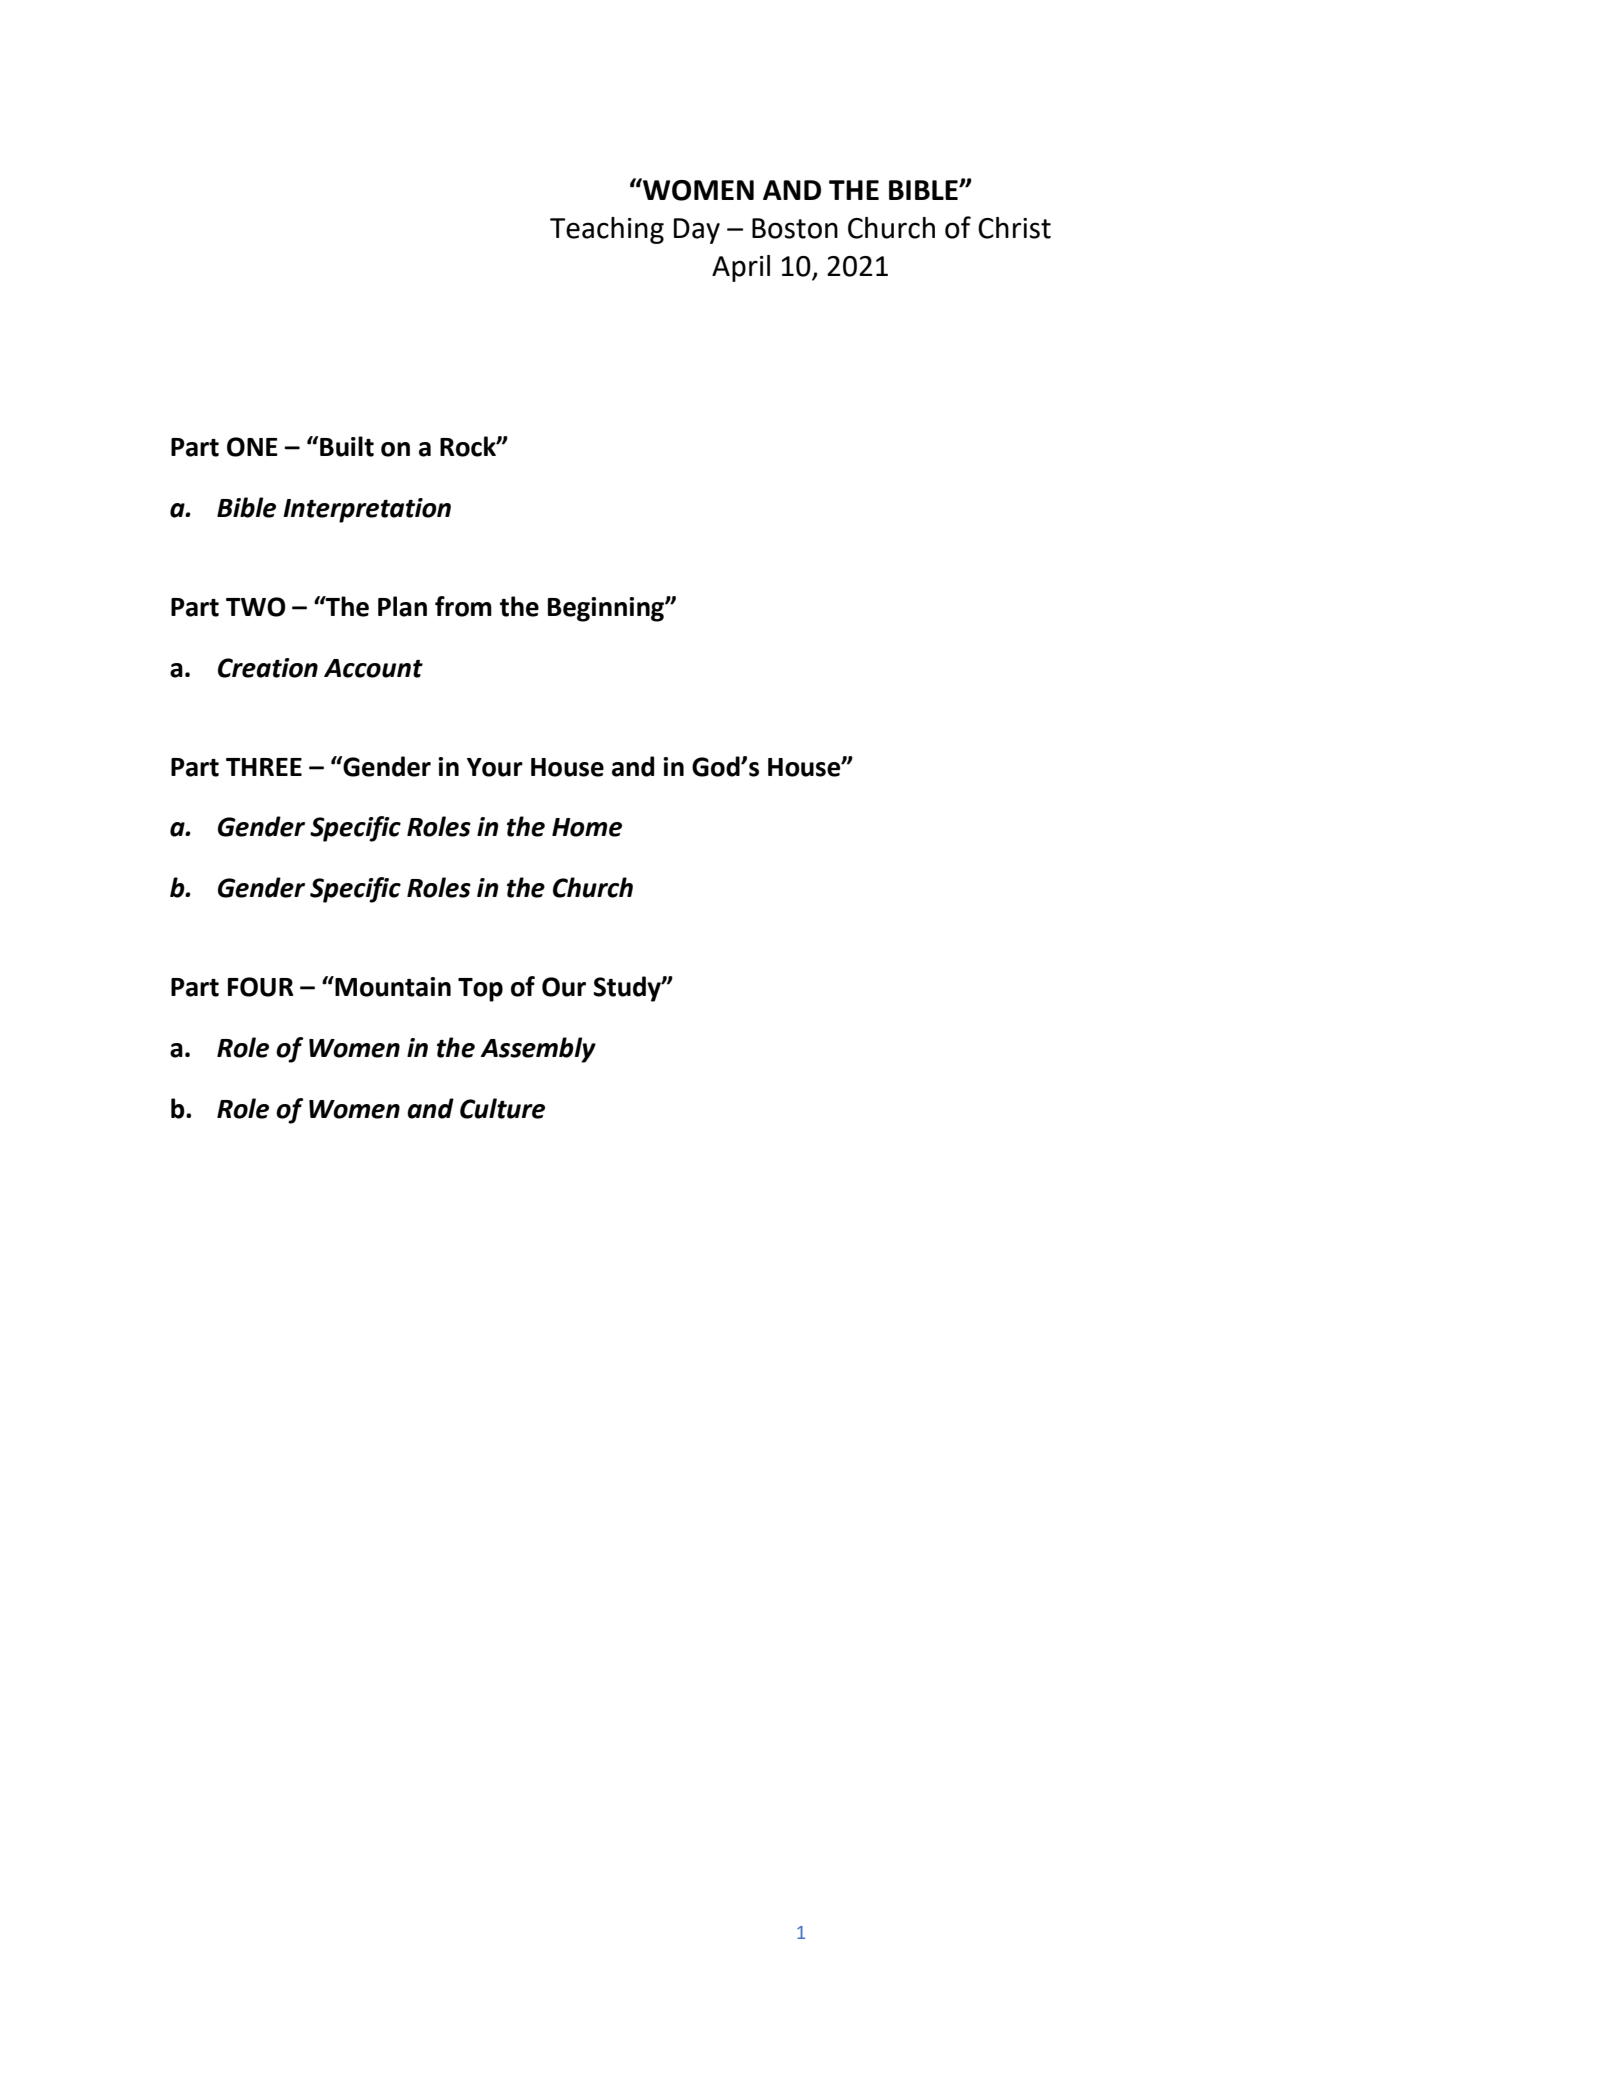 This screenshot has height=2074, width=1602. Describe the element at coordinates (741, 268) in the screenshot. I see `April` at that location.
